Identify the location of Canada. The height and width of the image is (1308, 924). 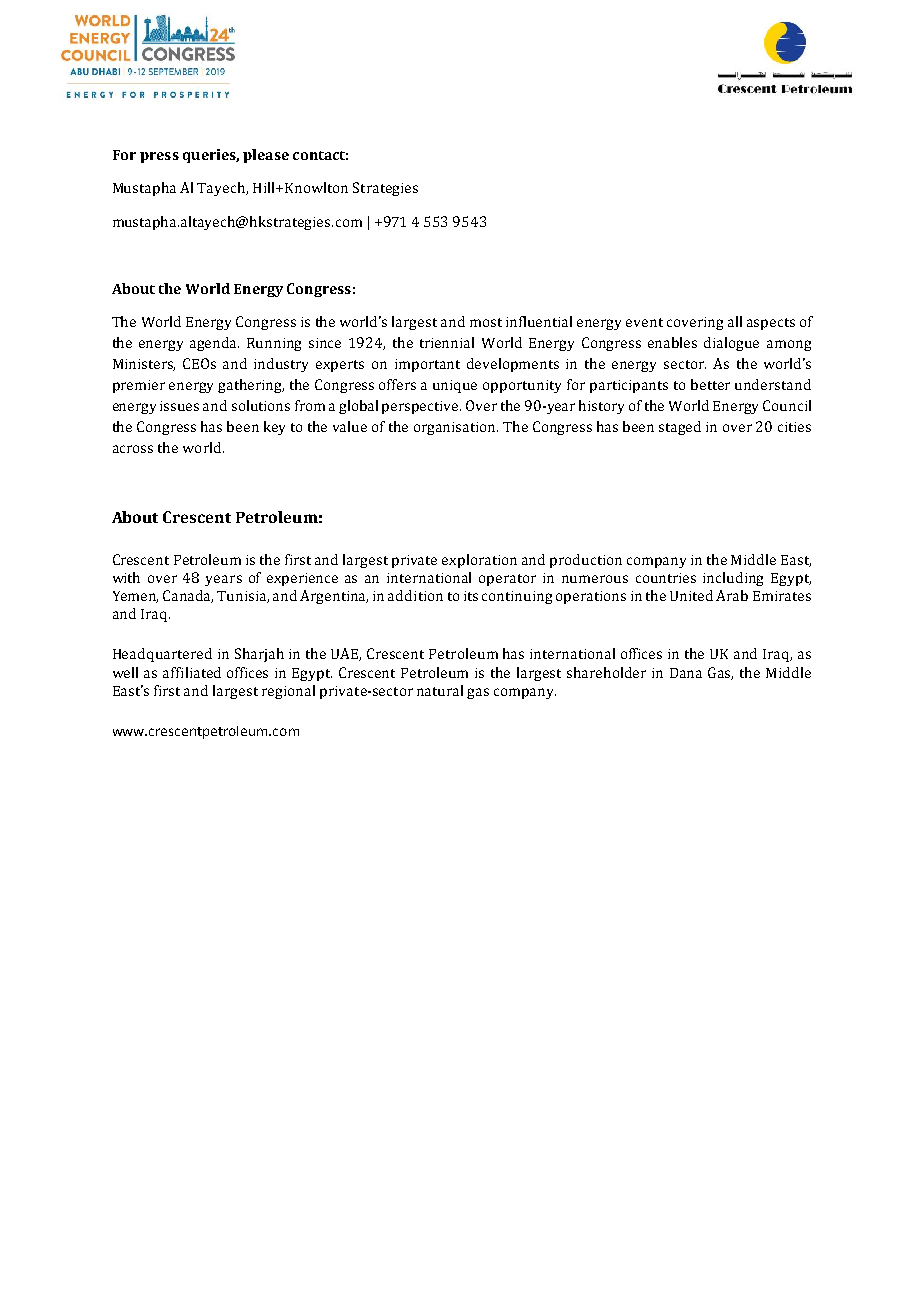
(188, 596).
